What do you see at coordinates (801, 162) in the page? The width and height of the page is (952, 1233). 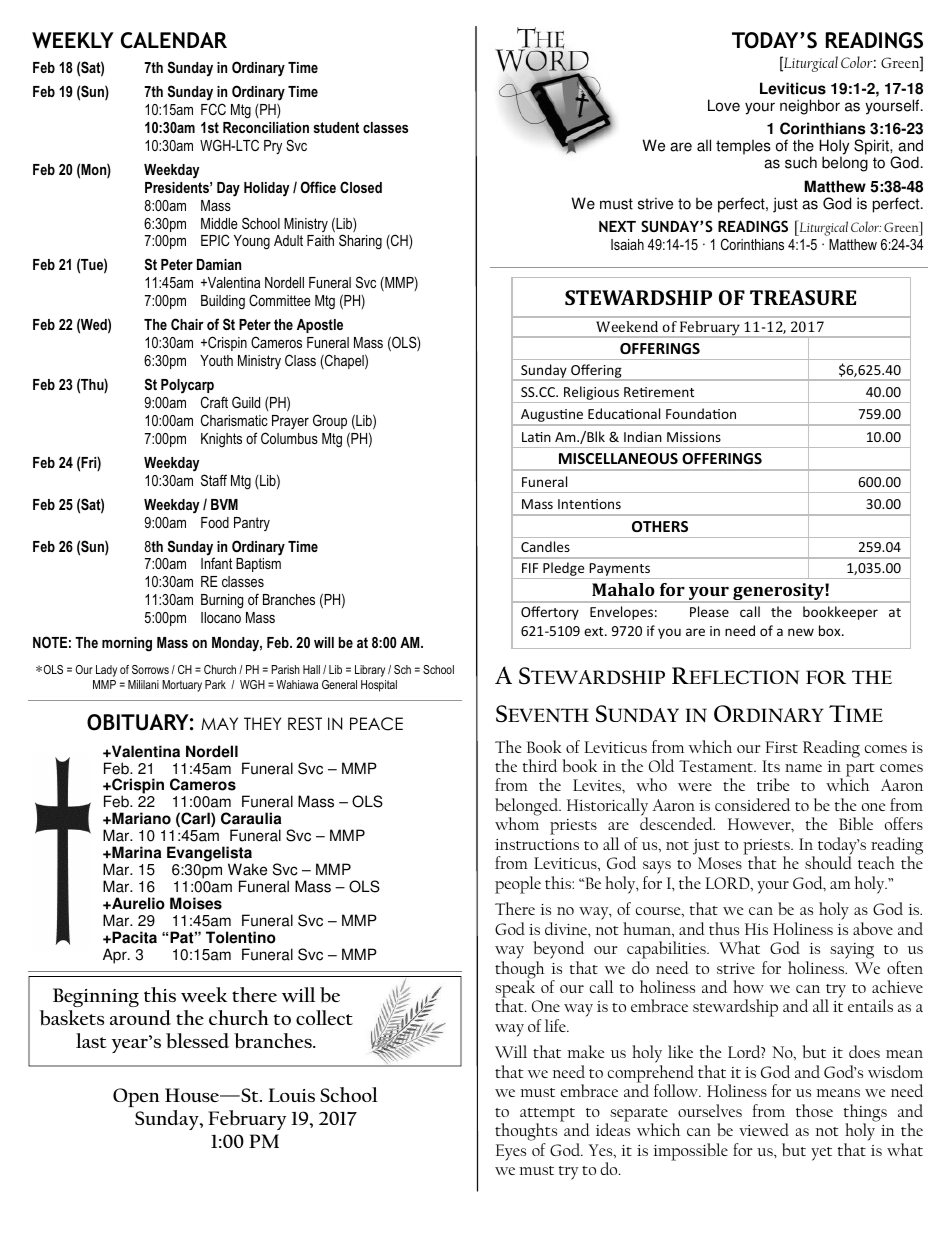 I see `such` at bounding box center [801, 162].
